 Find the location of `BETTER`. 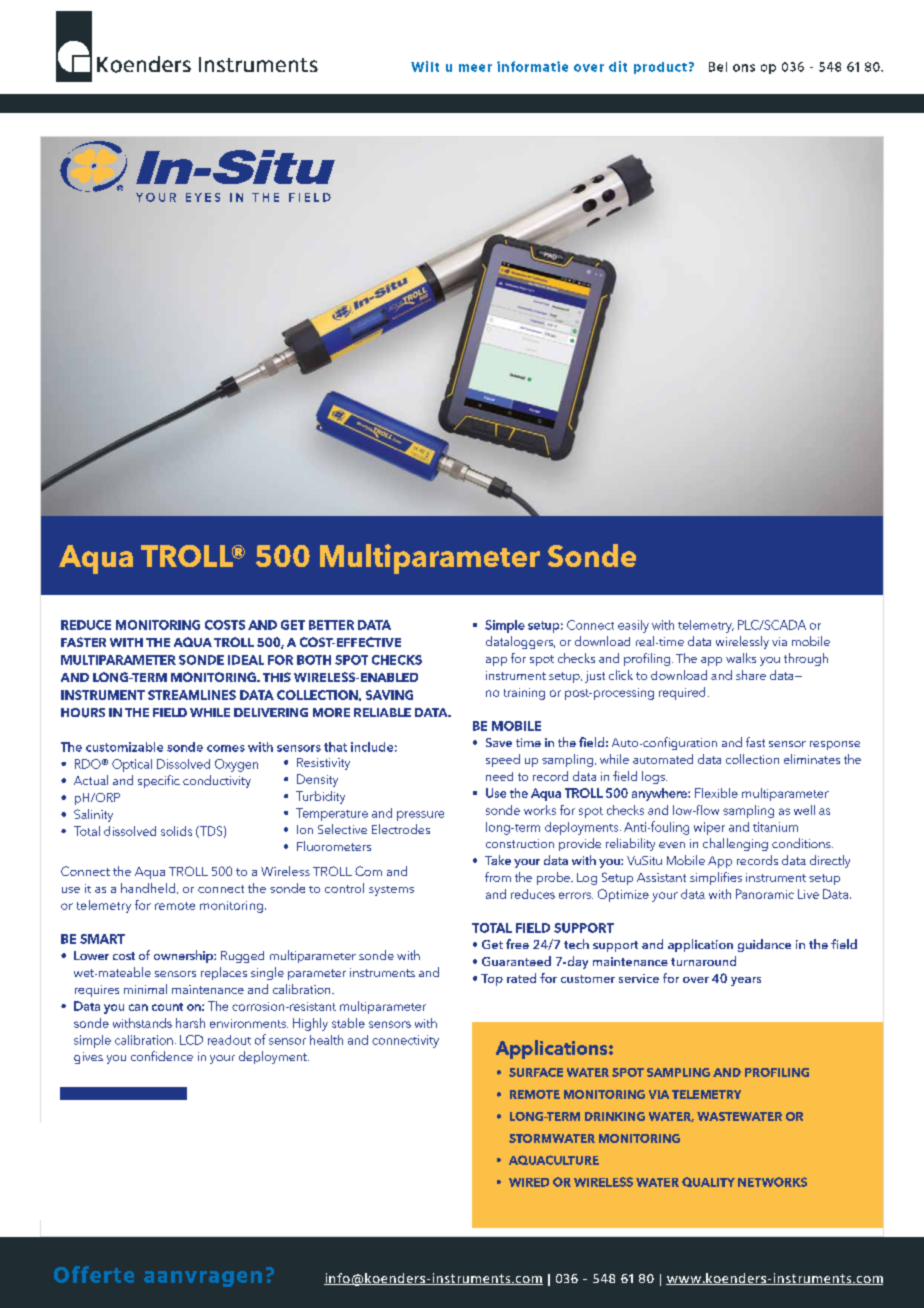

BETTER is located at coordinates (331, 625).
